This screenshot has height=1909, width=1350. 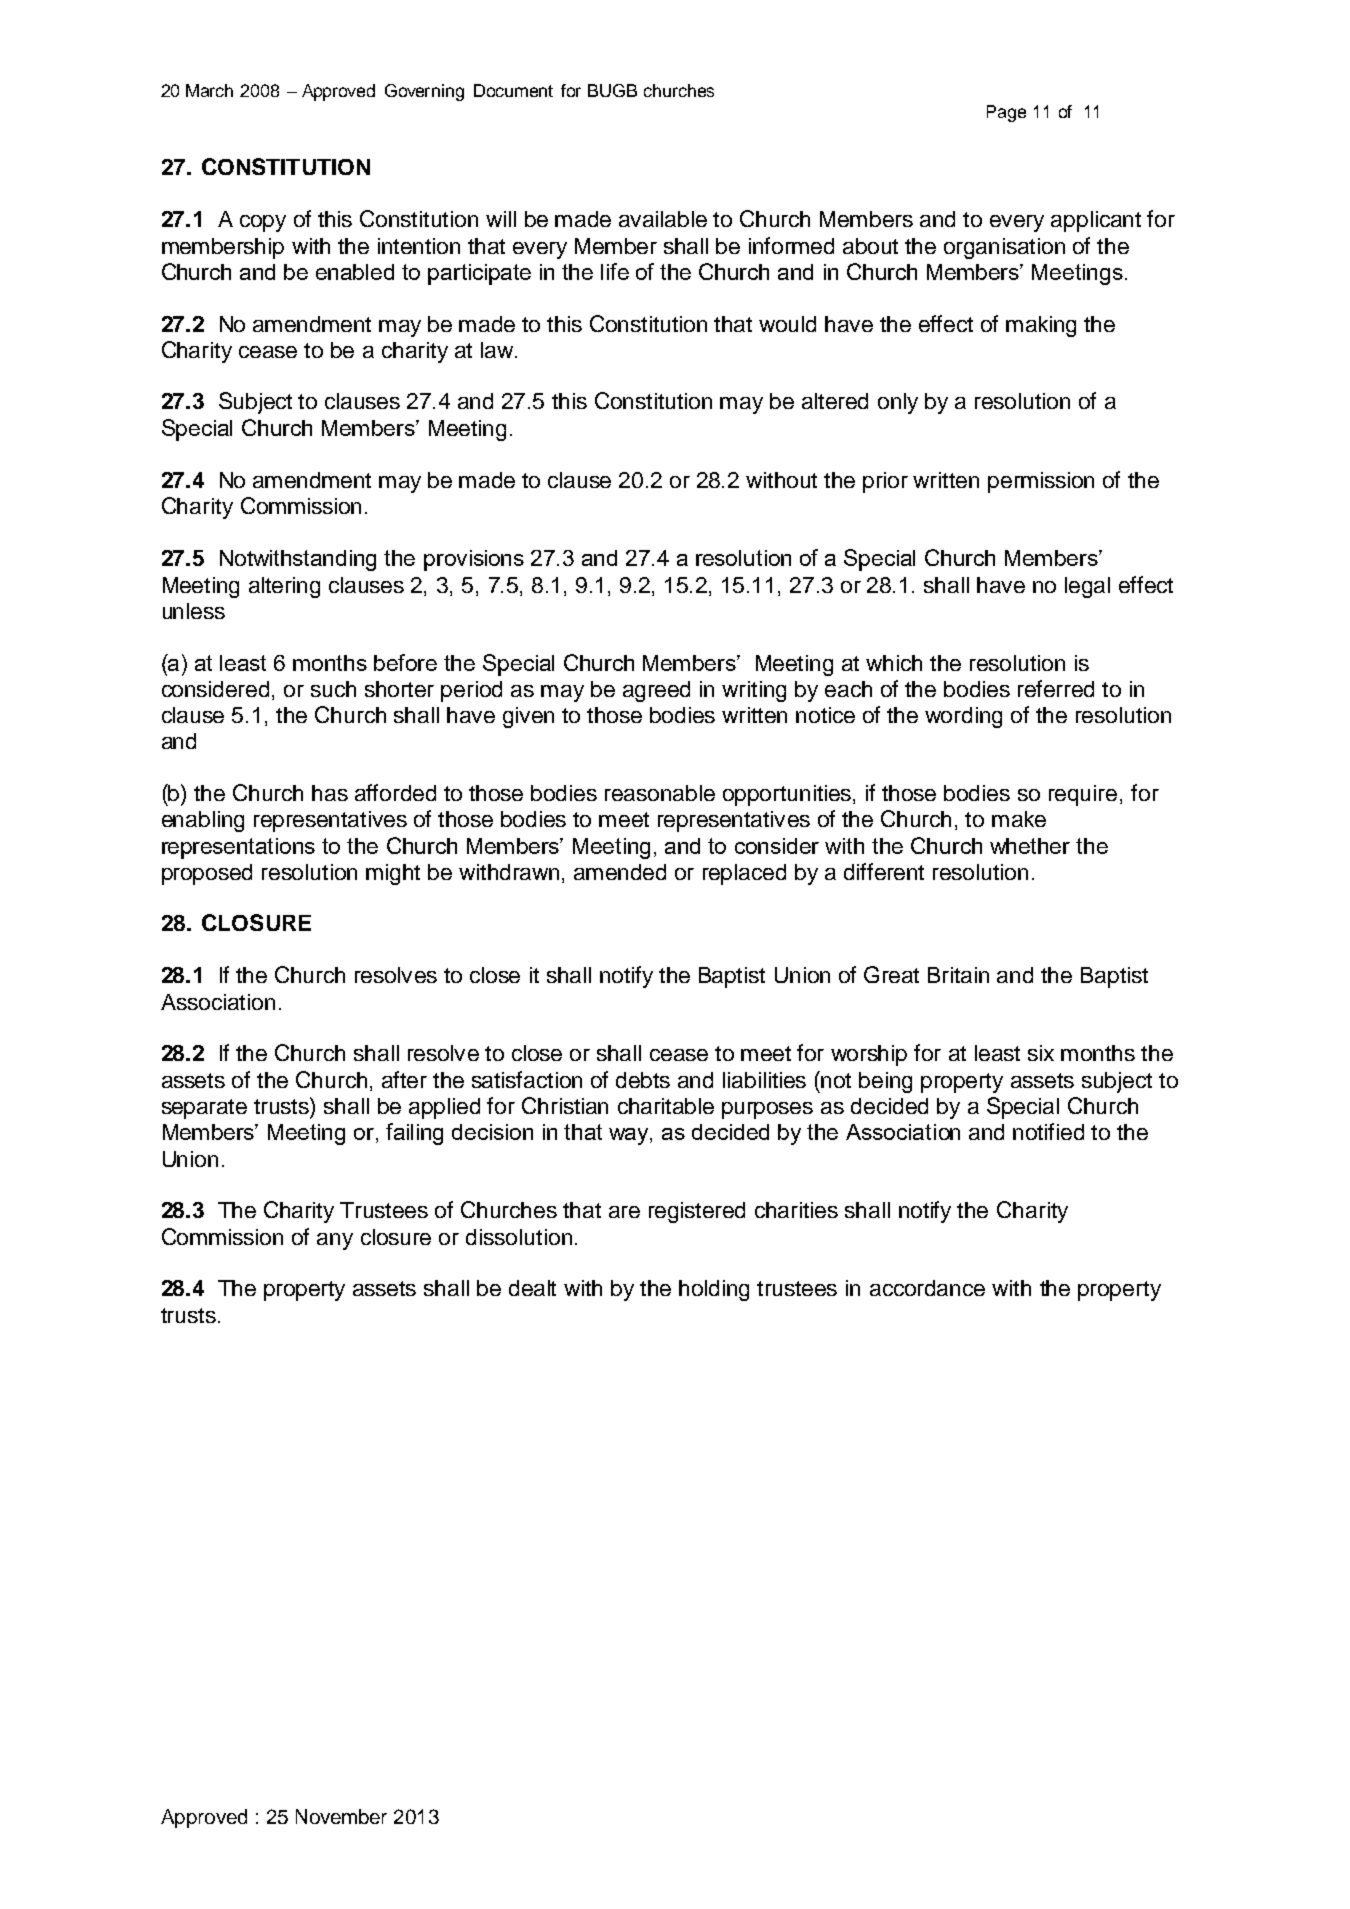 I want to click on holding, so click(x=714, y=1290).
